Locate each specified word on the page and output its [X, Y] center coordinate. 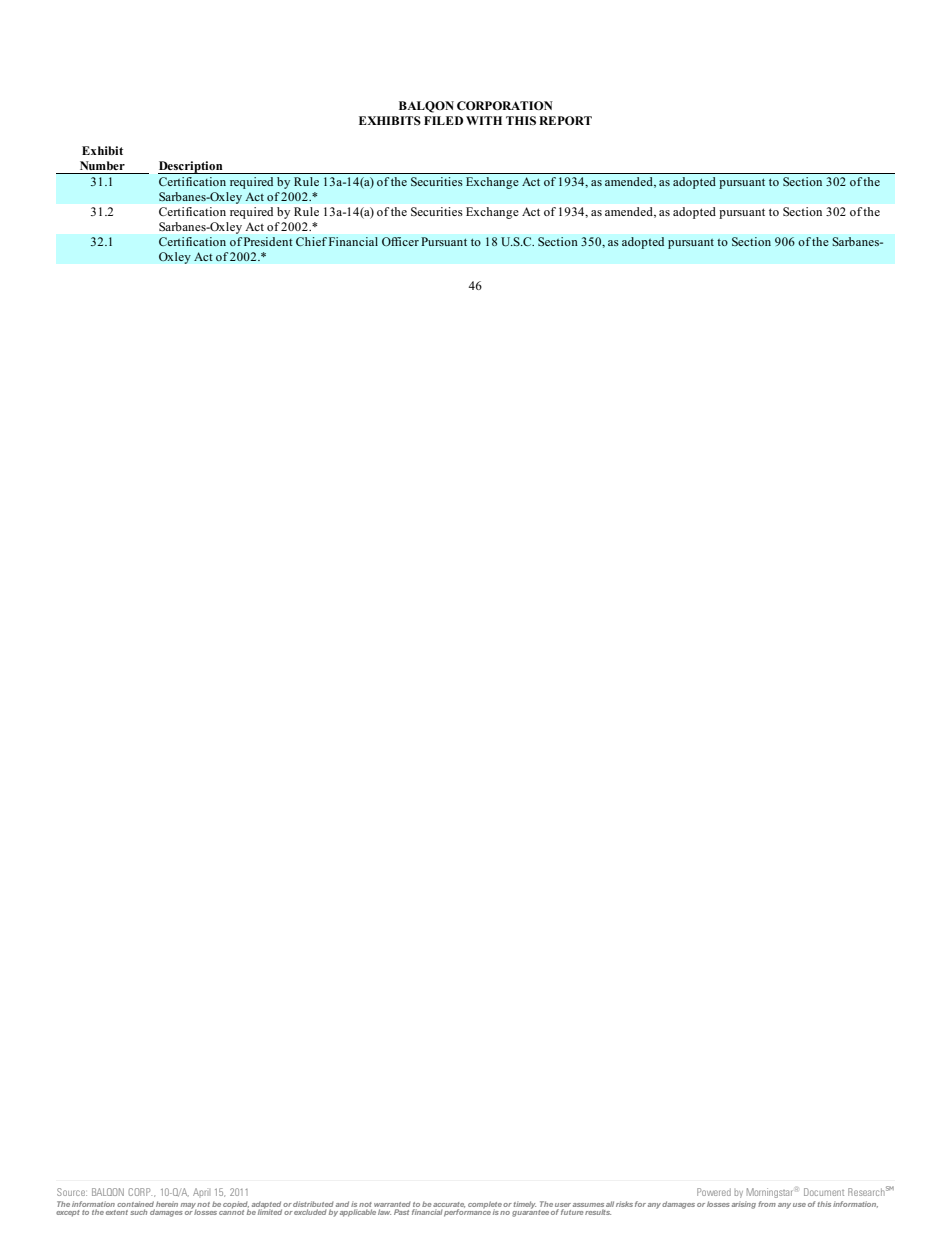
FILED [443, 120]
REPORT [565, 120]
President [268, 241]
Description [191, 167]
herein [167, 1204]
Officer [400, 242]
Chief [311, 242]
